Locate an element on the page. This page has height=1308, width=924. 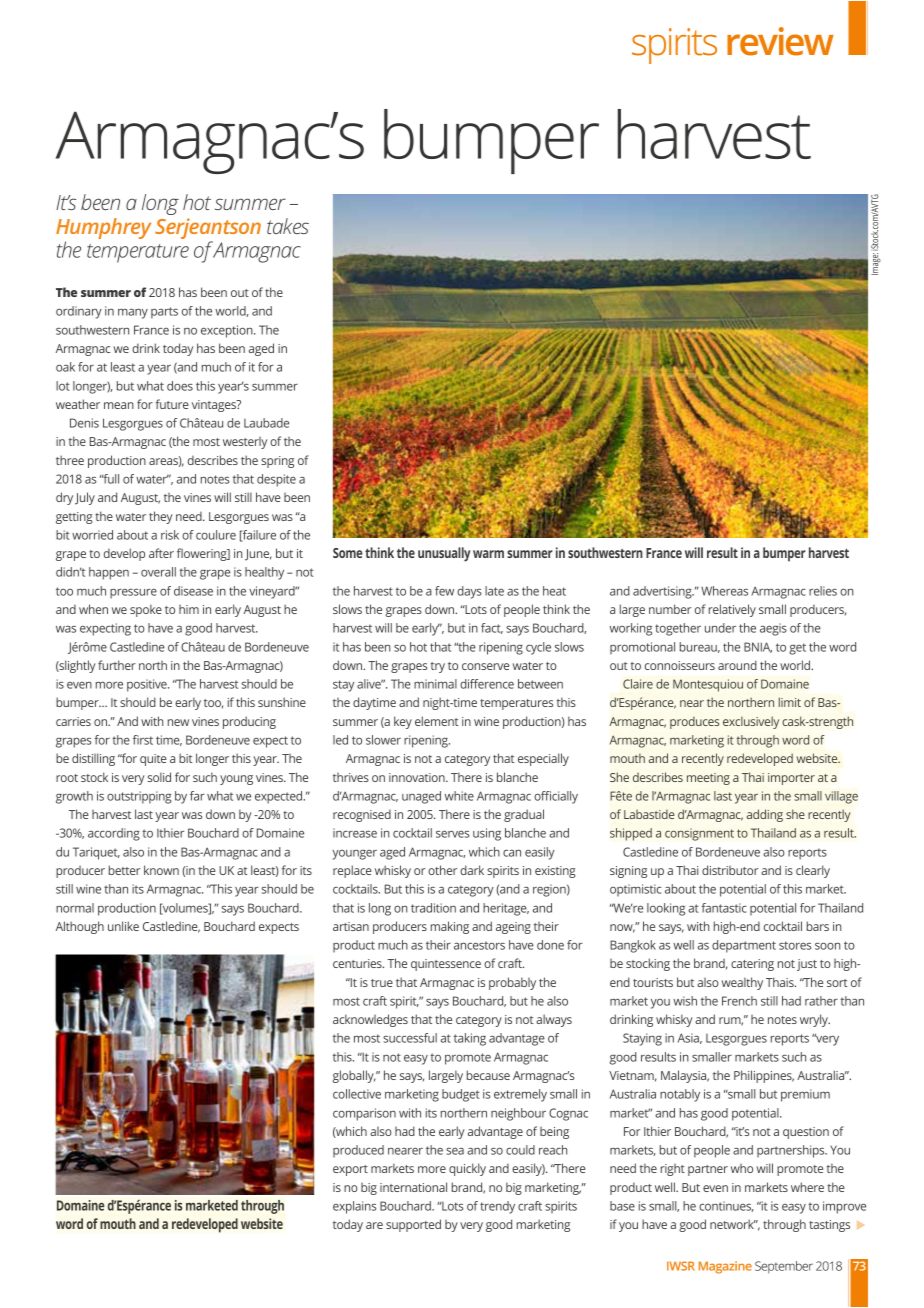
unlike is located at coordinates (123, 926).
